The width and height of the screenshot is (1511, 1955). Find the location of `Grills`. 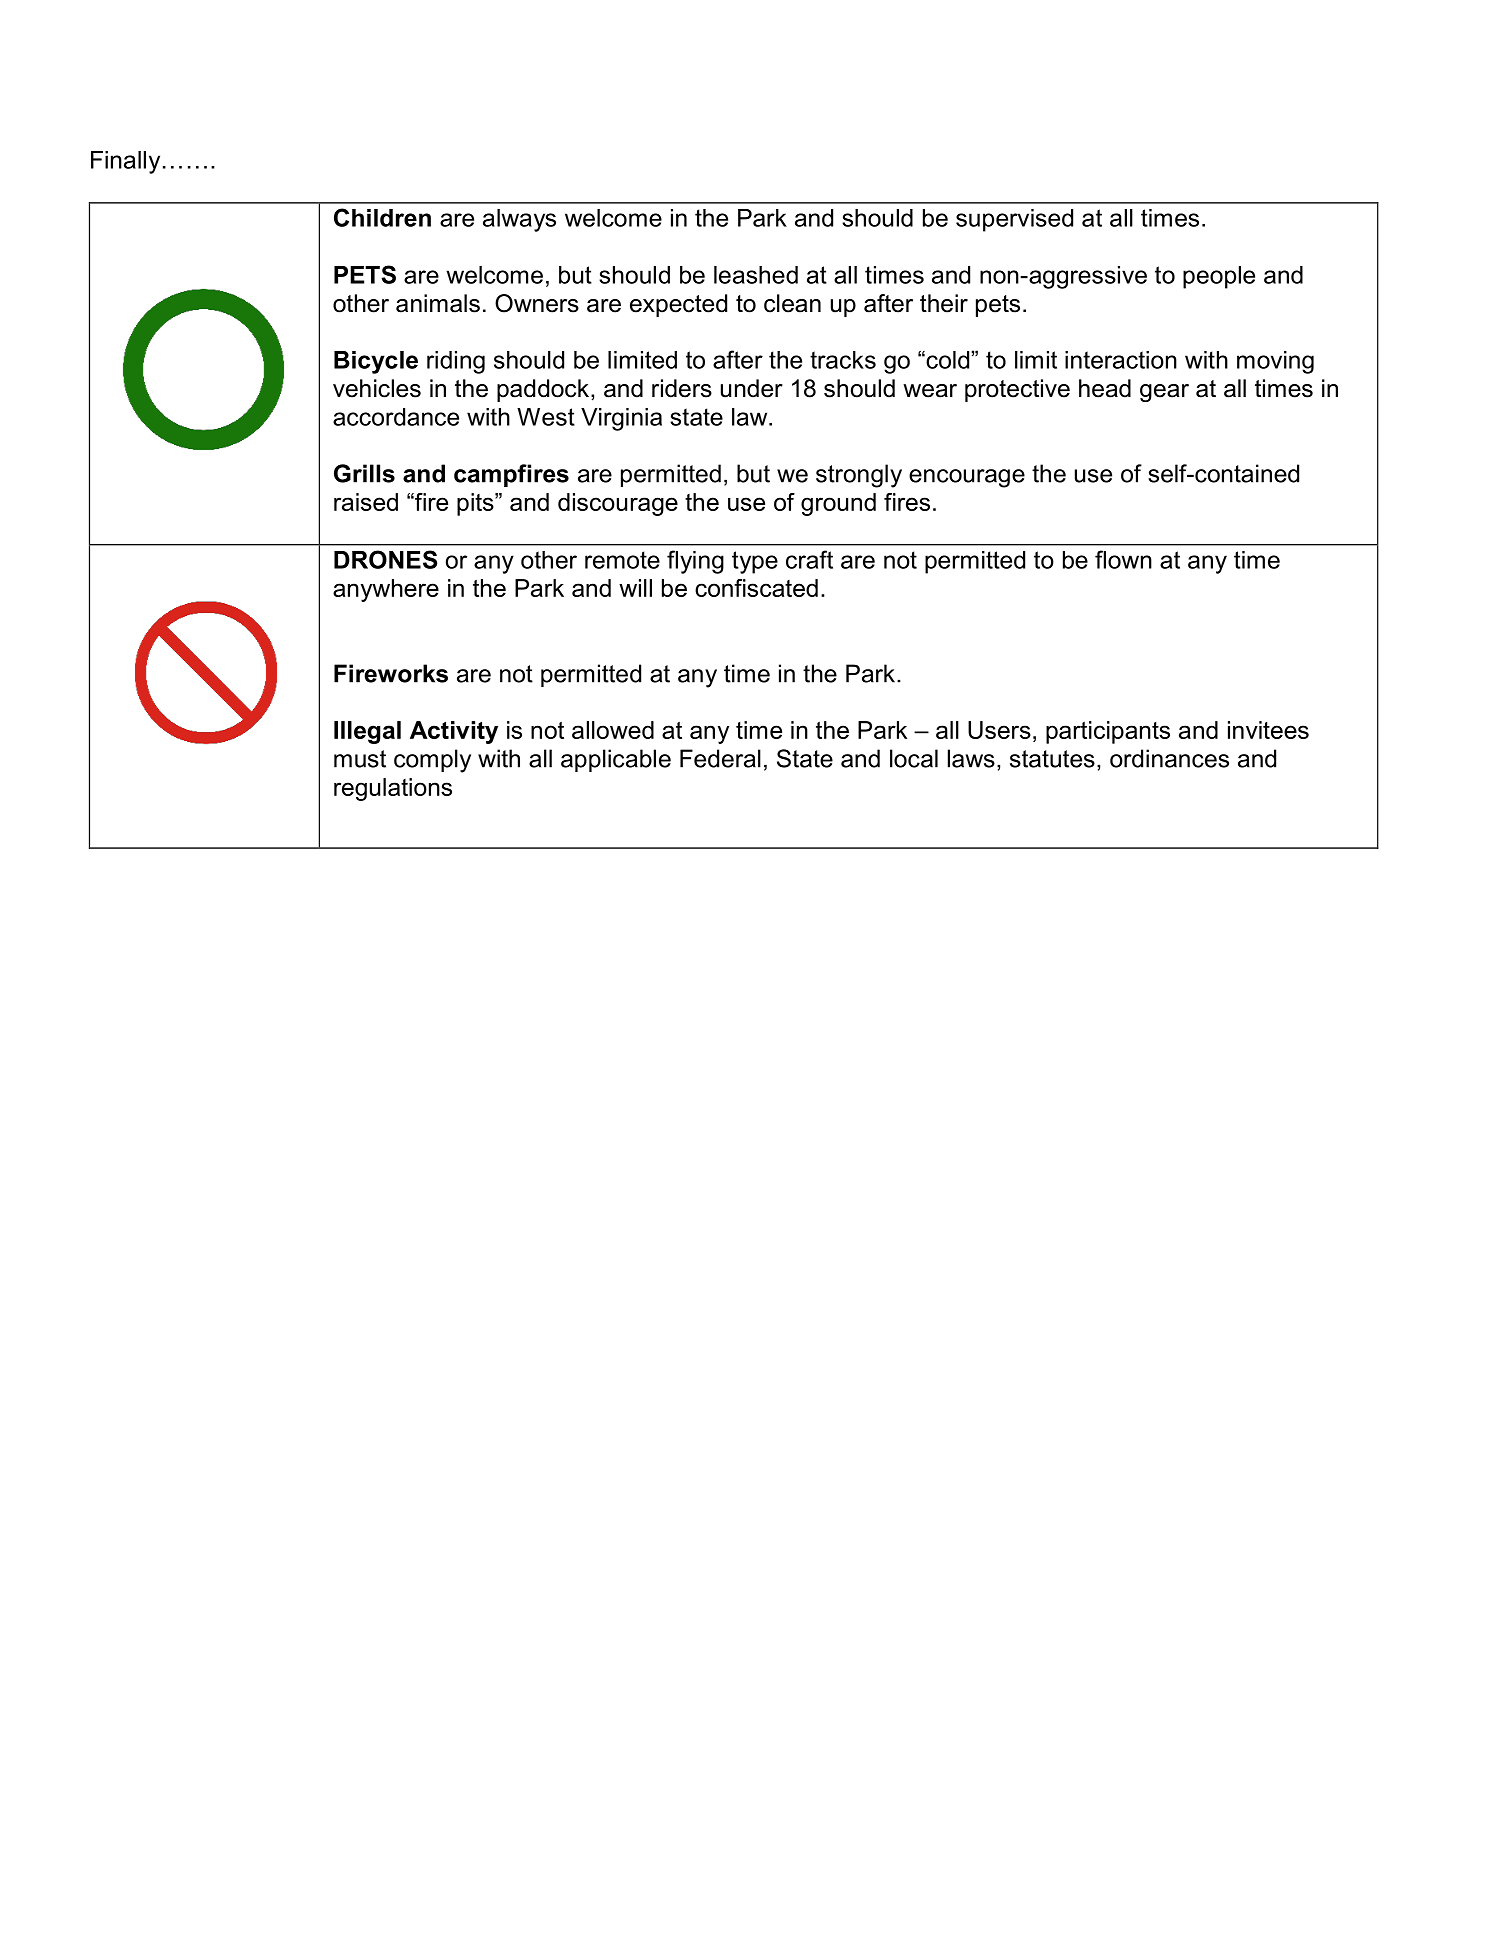

Grills is located at coordinates (364, 473).
